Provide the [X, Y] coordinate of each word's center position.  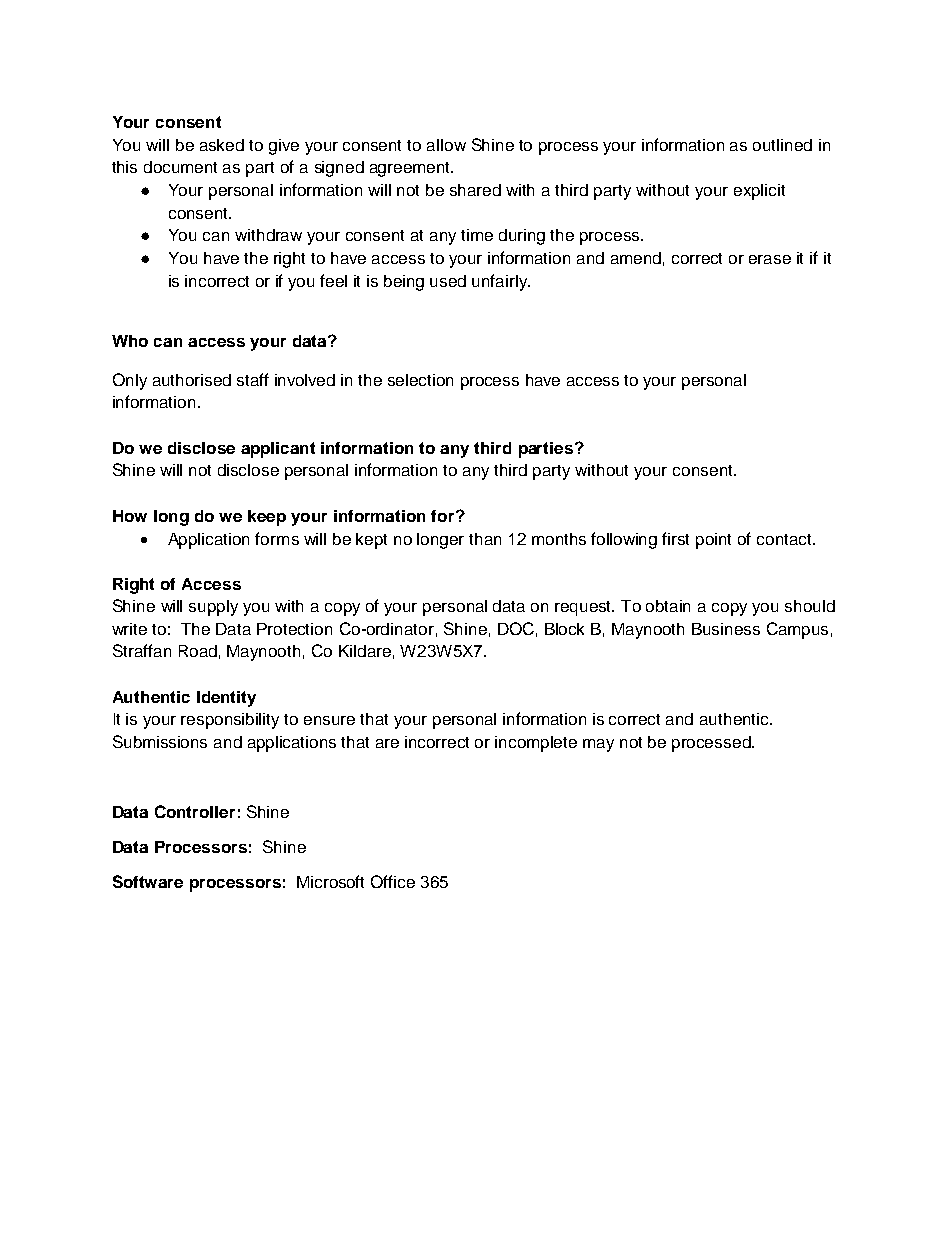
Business [726, 629]
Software [148, 881]
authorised [192, 380]
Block [564, 629]
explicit [759, 192]
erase [770, 259]
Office [393, 881]
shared [475, 190]
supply [213, 608]
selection [420, 380]
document [180, 167]
